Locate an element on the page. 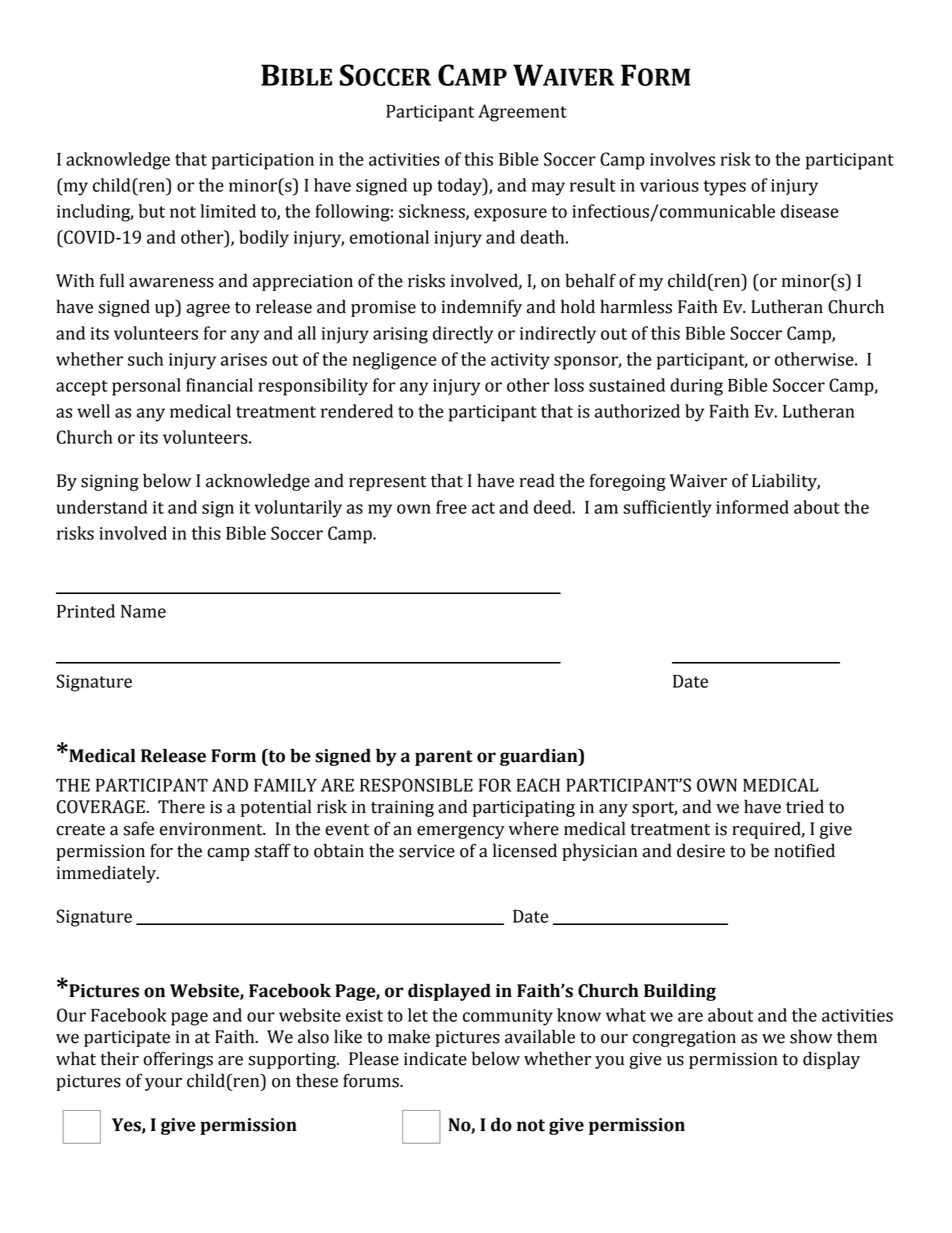 The height and width of the image is (1233, 952). safe is located at coordinates (138, 828).
